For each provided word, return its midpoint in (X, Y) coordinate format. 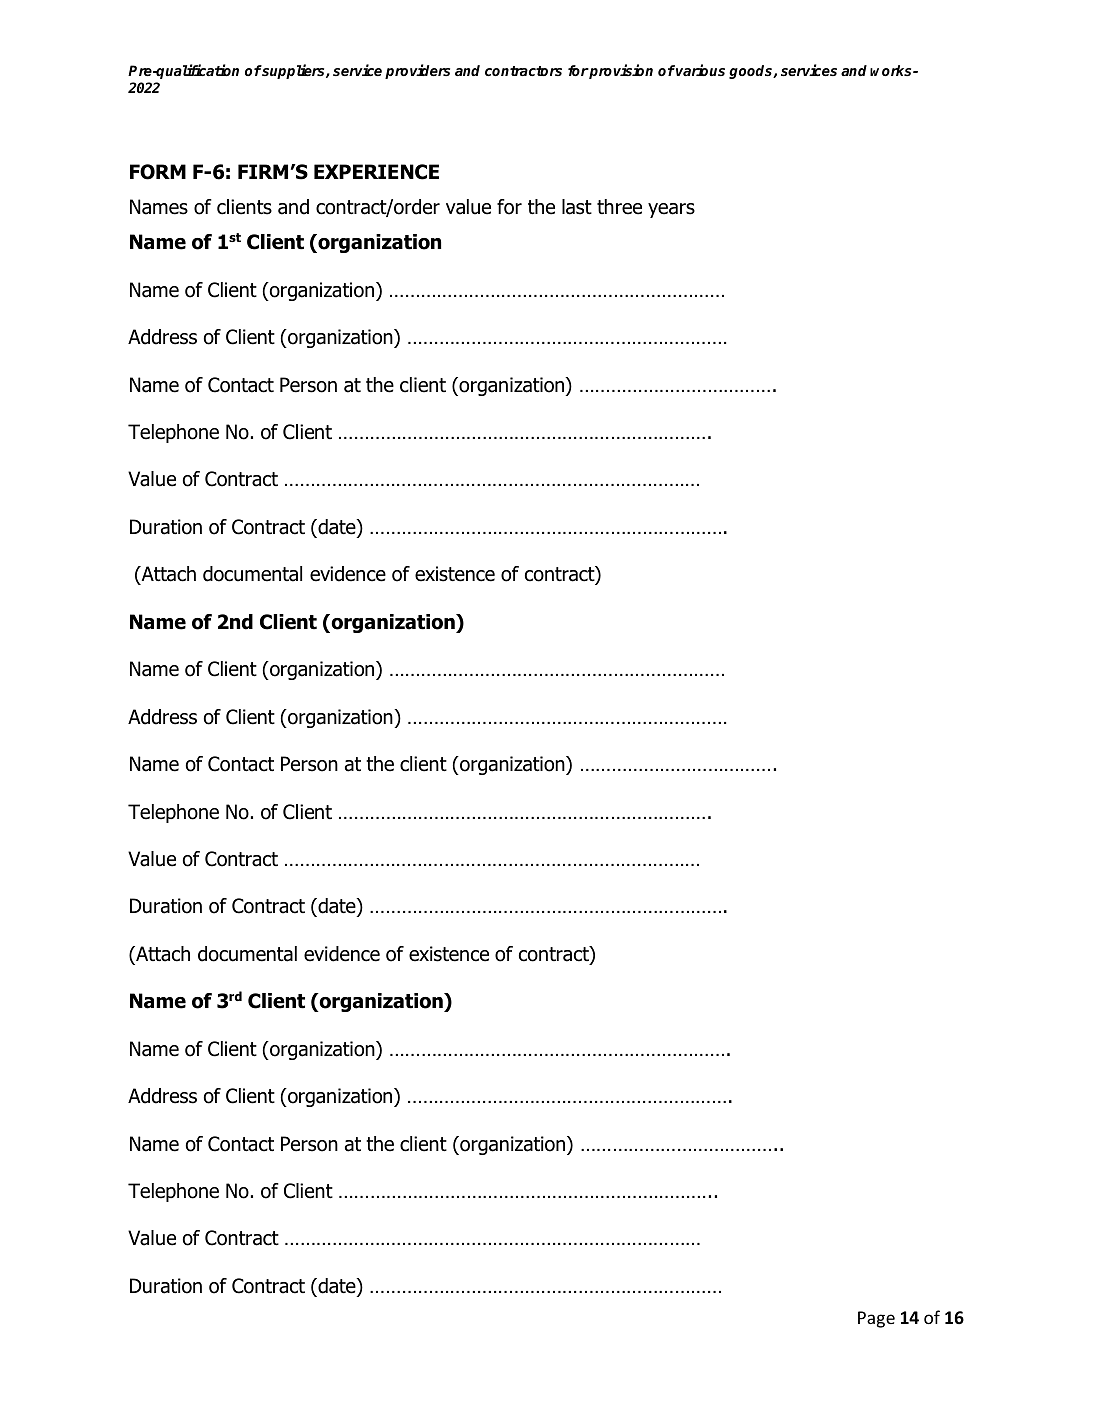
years (671, 210)
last (577, 207)
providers (417, 71)
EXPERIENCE (376, 172)
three (619, 207)
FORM (158, 172)
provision (620, 71)
